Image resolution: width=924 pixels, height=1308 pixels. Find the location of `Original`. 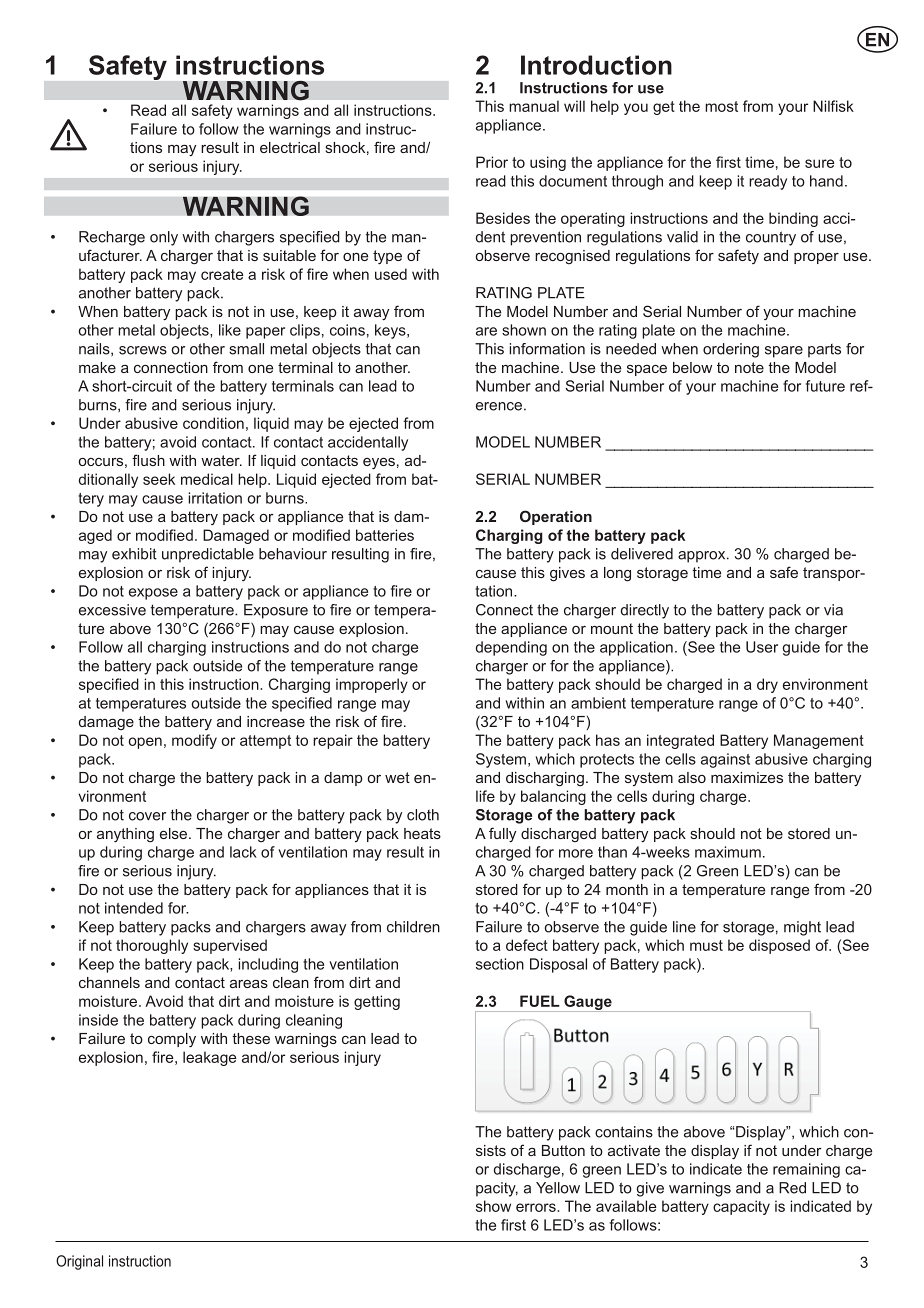

Original is located at coordinates (79, 1262).
